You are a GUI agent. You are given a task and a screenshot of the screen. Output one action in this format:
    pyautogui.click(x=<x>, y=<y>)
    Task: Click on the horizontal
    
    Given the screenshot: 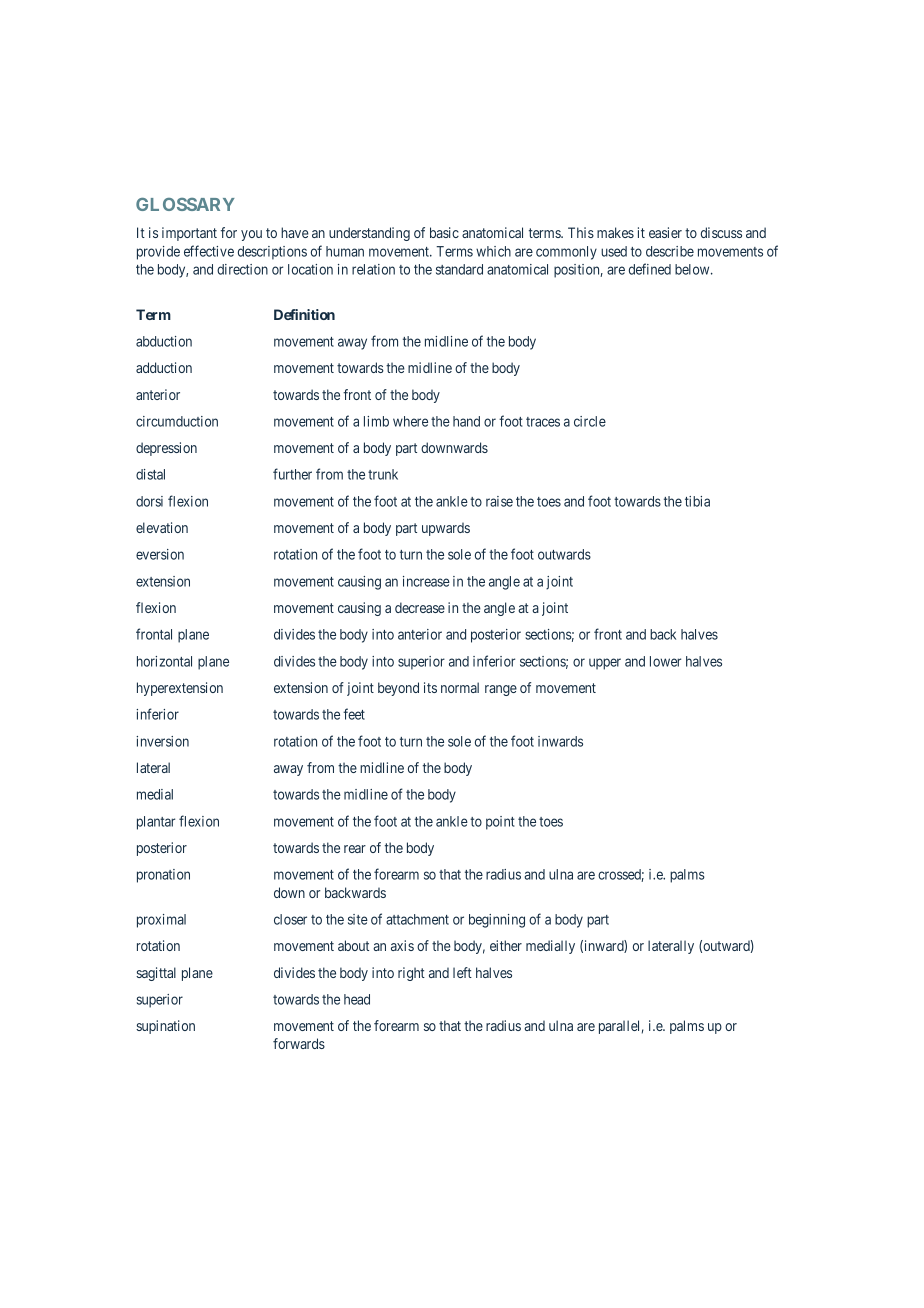 What is the action you would take?
    pyautogui.click(x=164, y=661)
